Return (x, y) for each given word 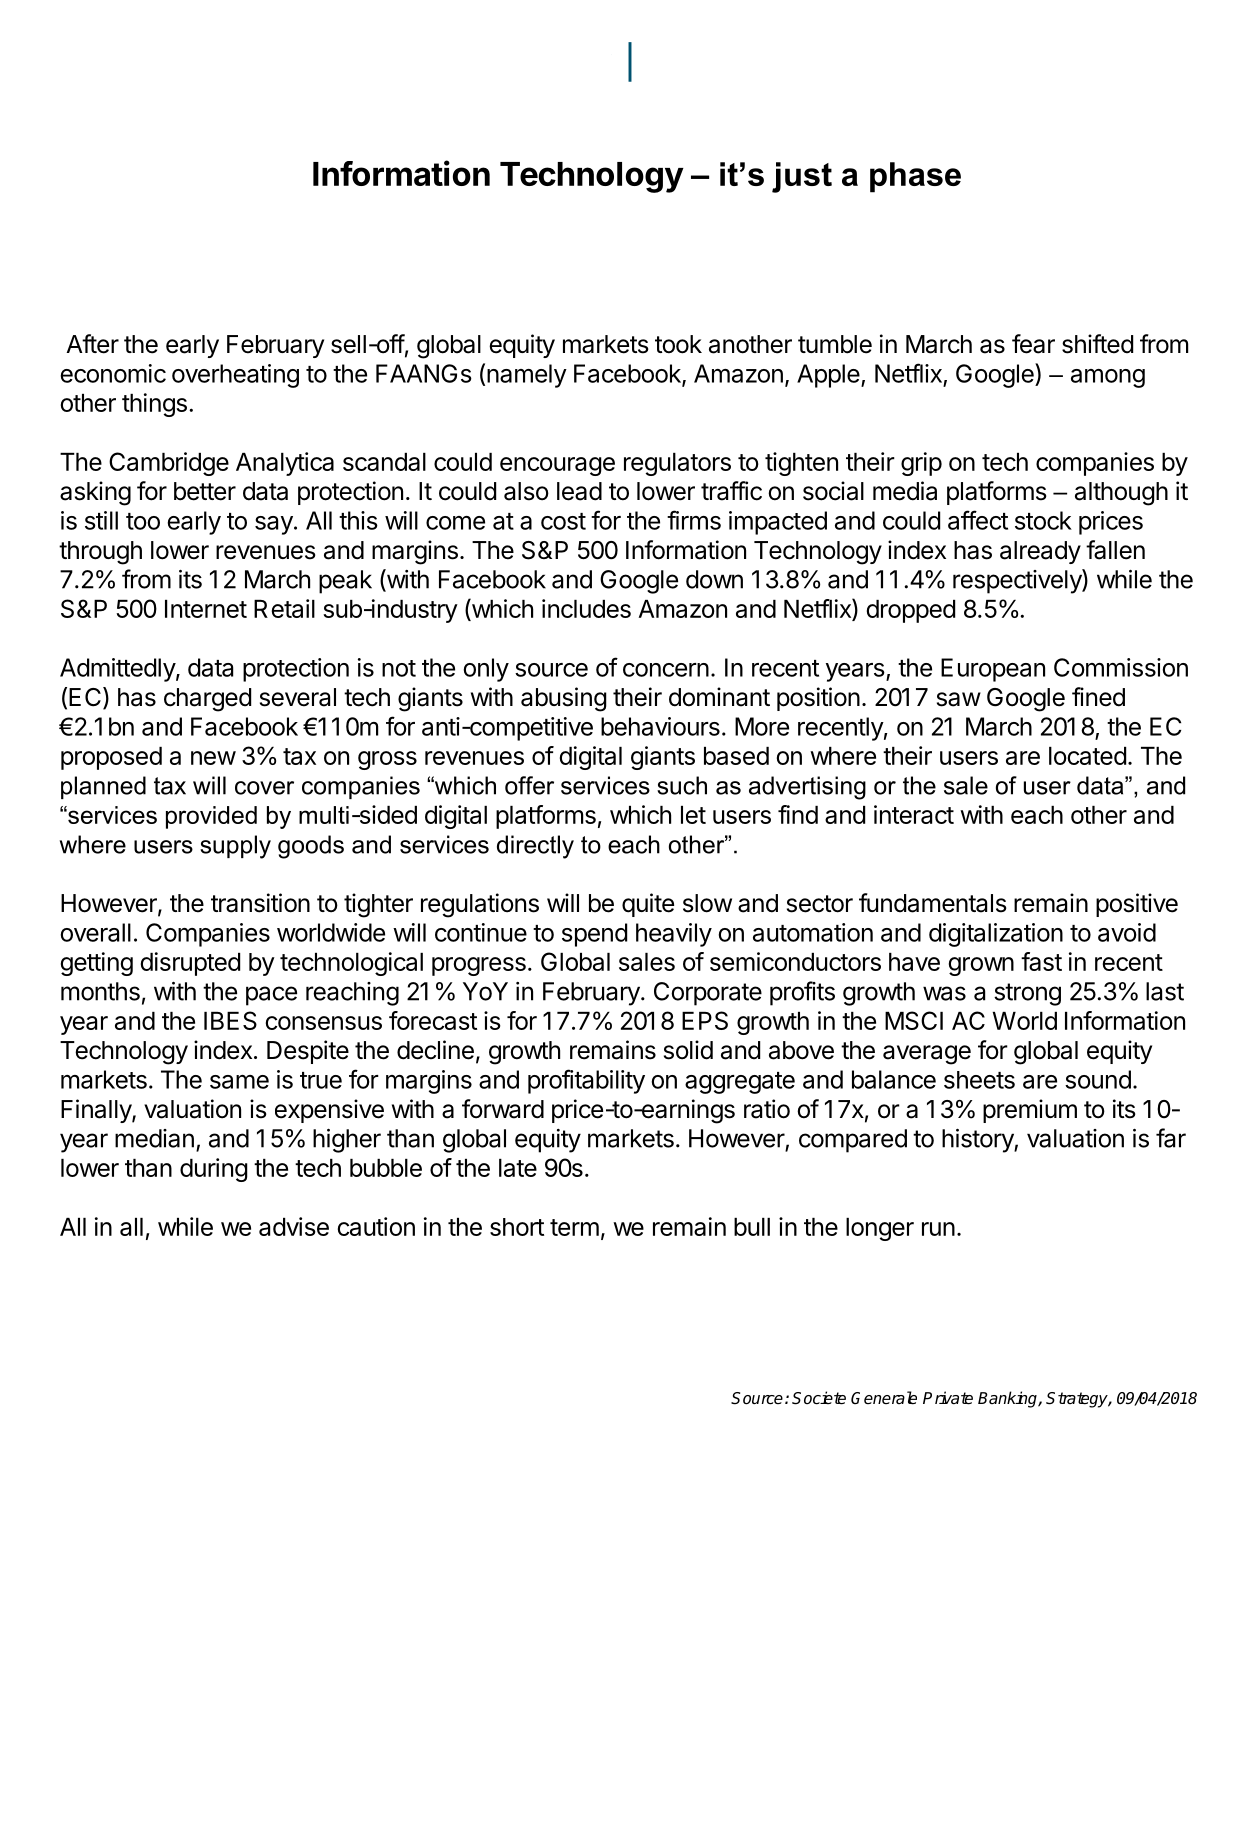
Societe (819, 1398)
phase (915, 177)
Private (948, 1398)
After (92, 344)
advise (294, 1226)
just (802, 177)
